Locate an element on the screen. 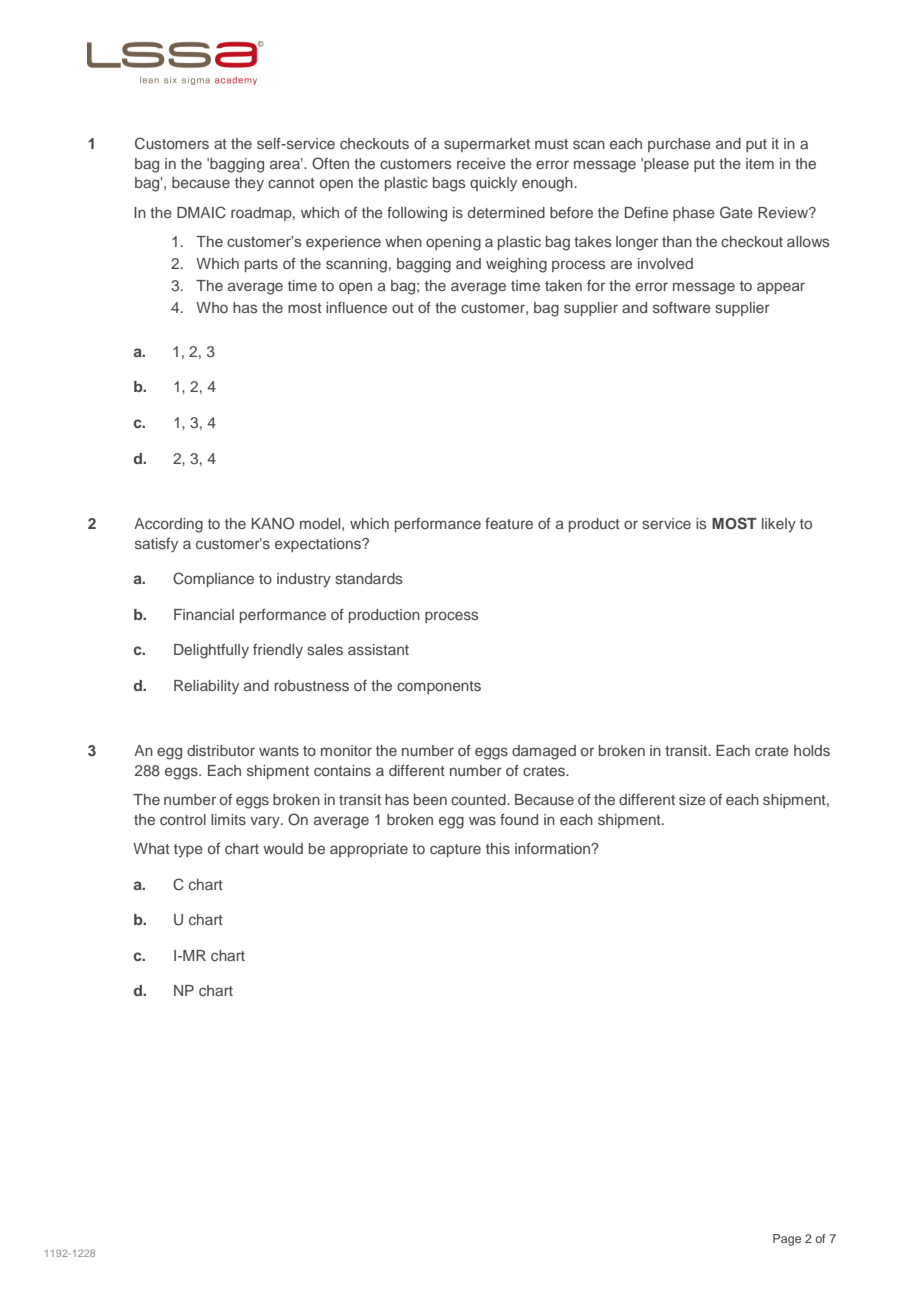 The width and height of the screenshot is (924, 1308). components is located at coordinates (439, 687).
